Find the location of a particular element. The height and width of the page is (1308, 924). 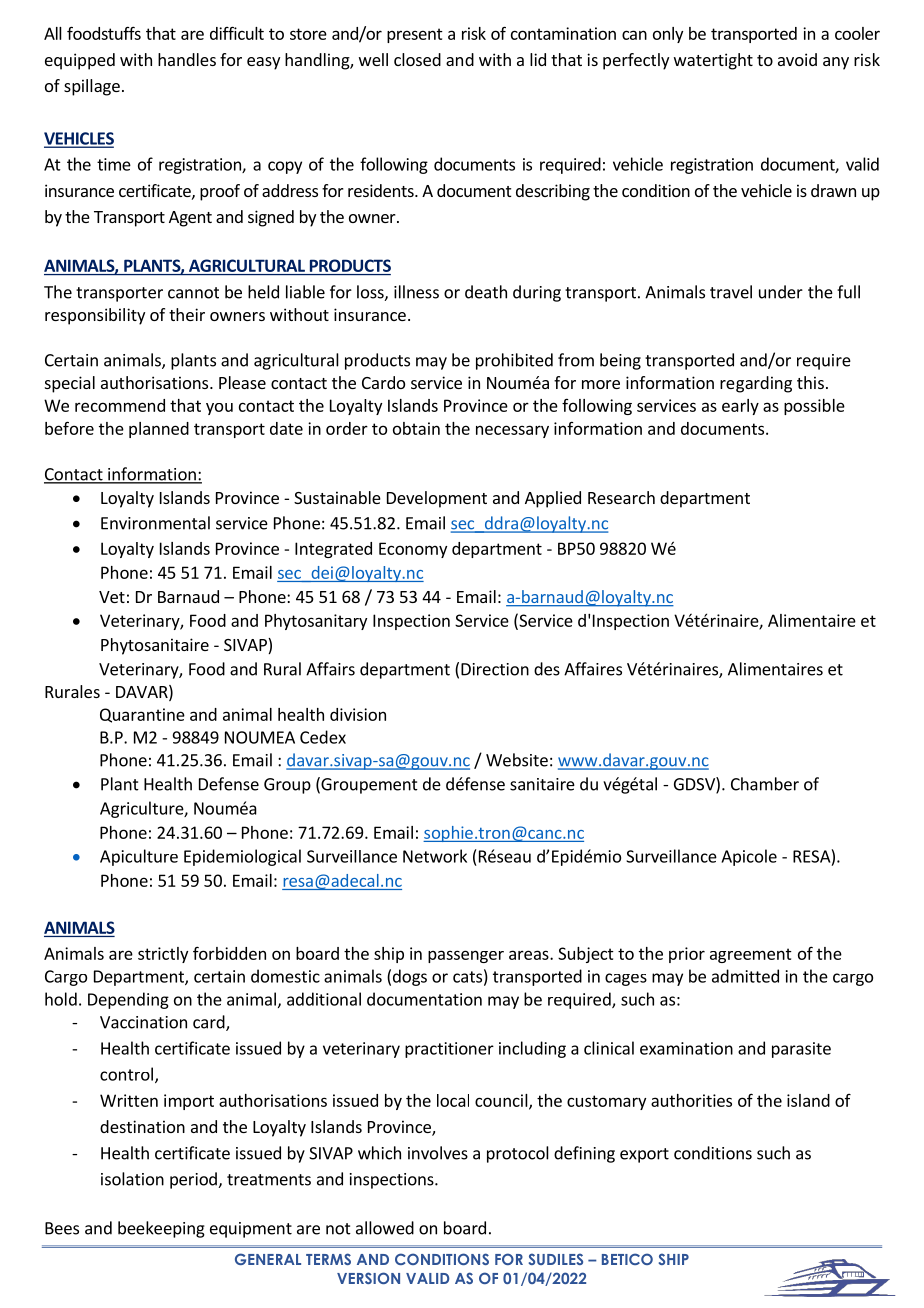

export is located at coordinates (644, 1155).
